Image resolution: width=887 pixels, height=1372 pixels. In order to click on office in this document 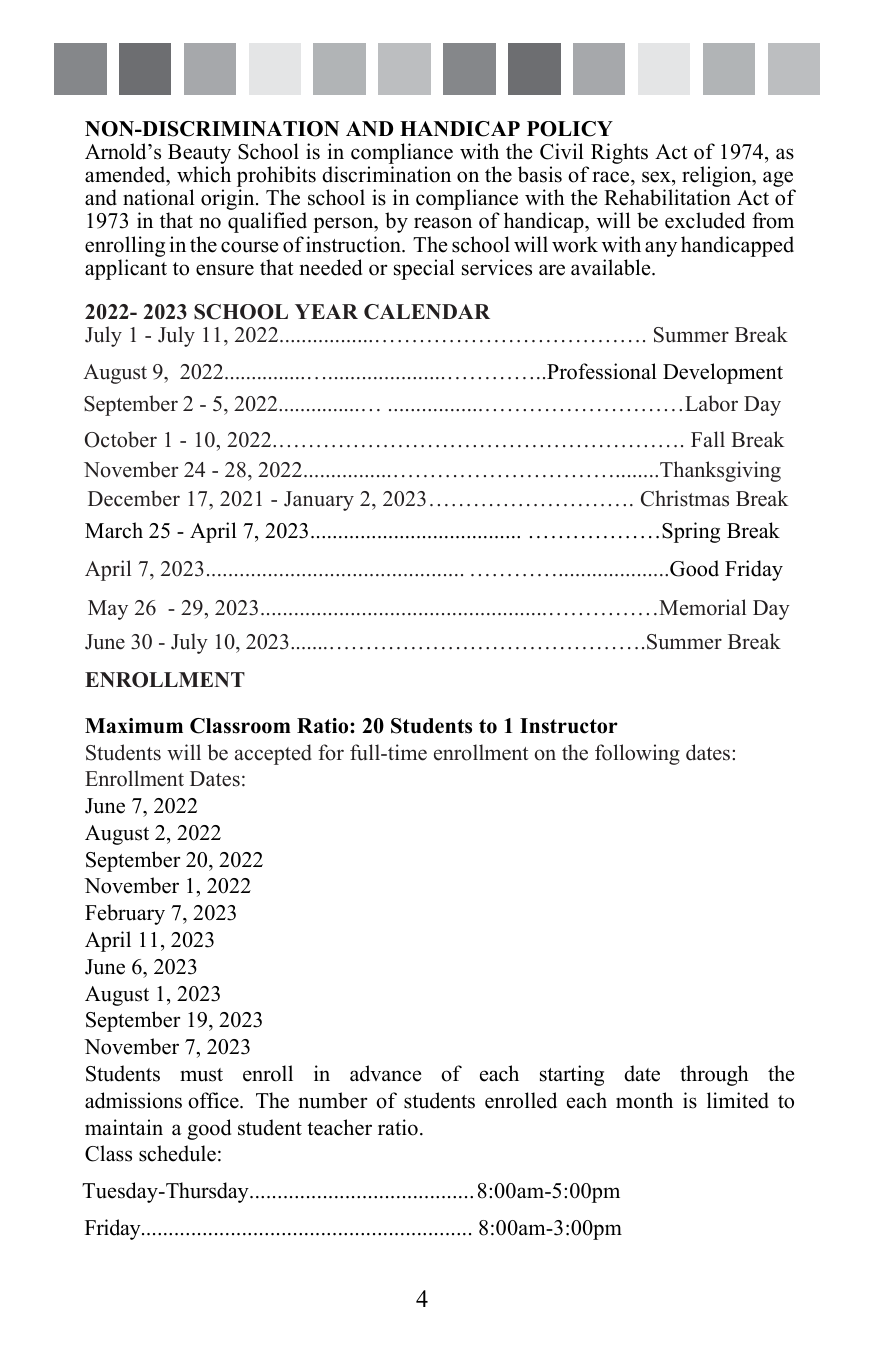, I will do `click(214, 1100)`.
